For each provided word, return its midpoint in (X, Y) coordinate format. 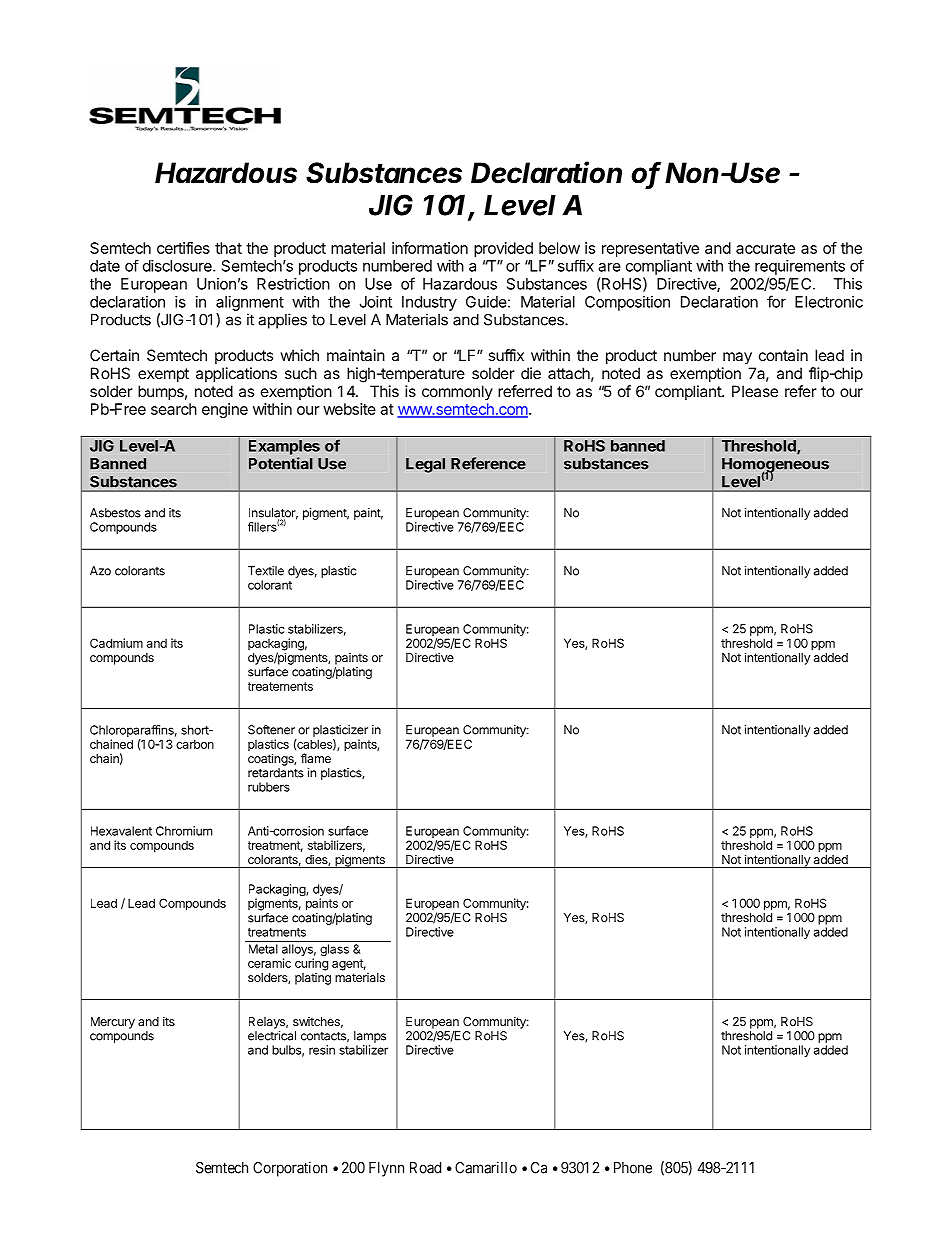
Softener (271, 730)
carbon (195, 744)
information (430, 248)
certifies (183, 248)
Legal (425, 465)
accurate (765, 248)
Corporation (290, 1169)
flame (316, 758)
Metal (263, 949)
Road (425, 1168)
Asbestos (115, 513)
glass (334, 950)
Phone (633, 1168)
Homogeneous (775, 466)
